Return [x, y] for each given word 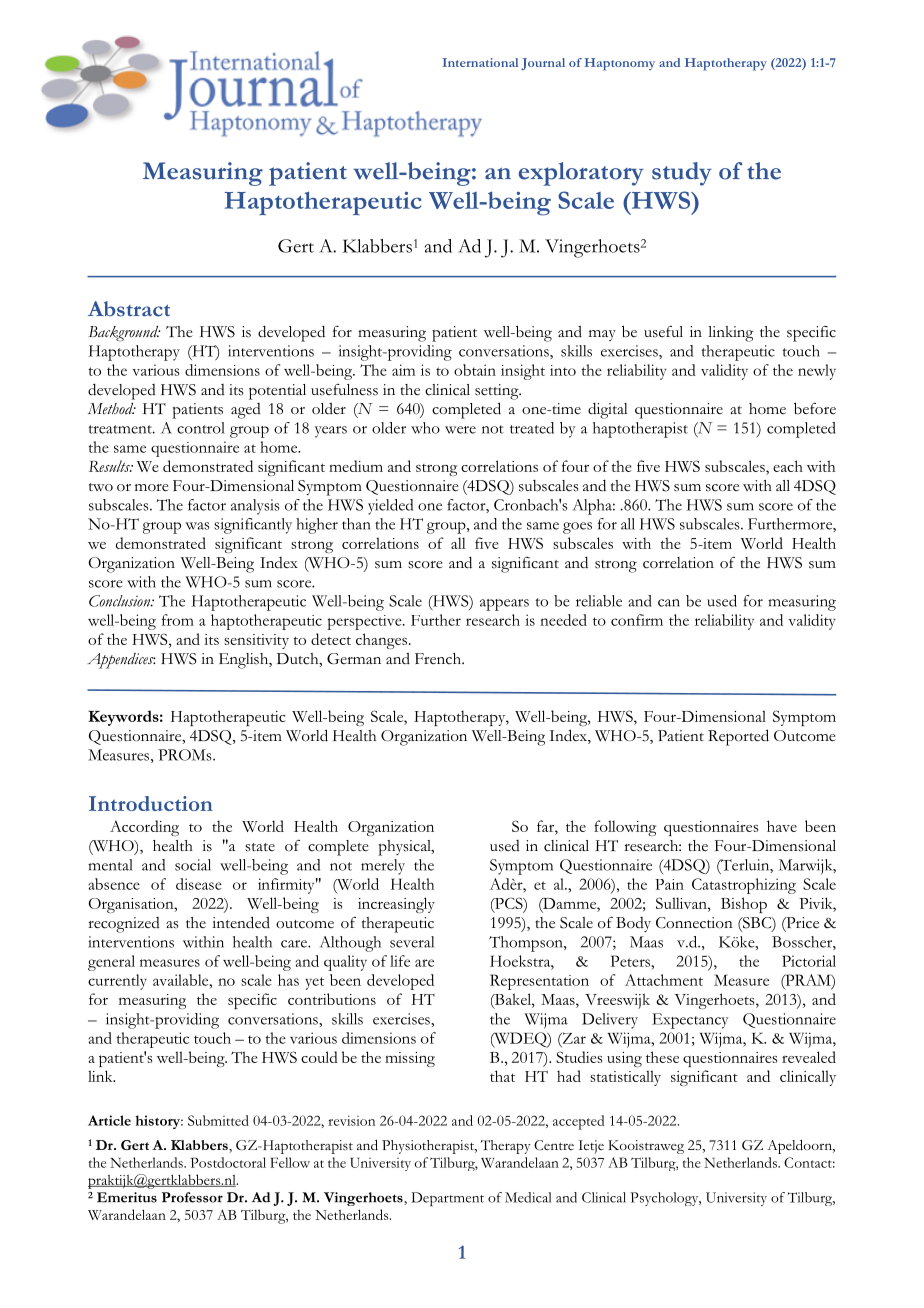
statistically [625, 1078]
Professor [192, 1197]
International [480, 62]
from [178, 620]
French [439, 659]
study [682, 174]
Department [447, 1199]
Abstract [129, 309]
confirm [637, 620]
